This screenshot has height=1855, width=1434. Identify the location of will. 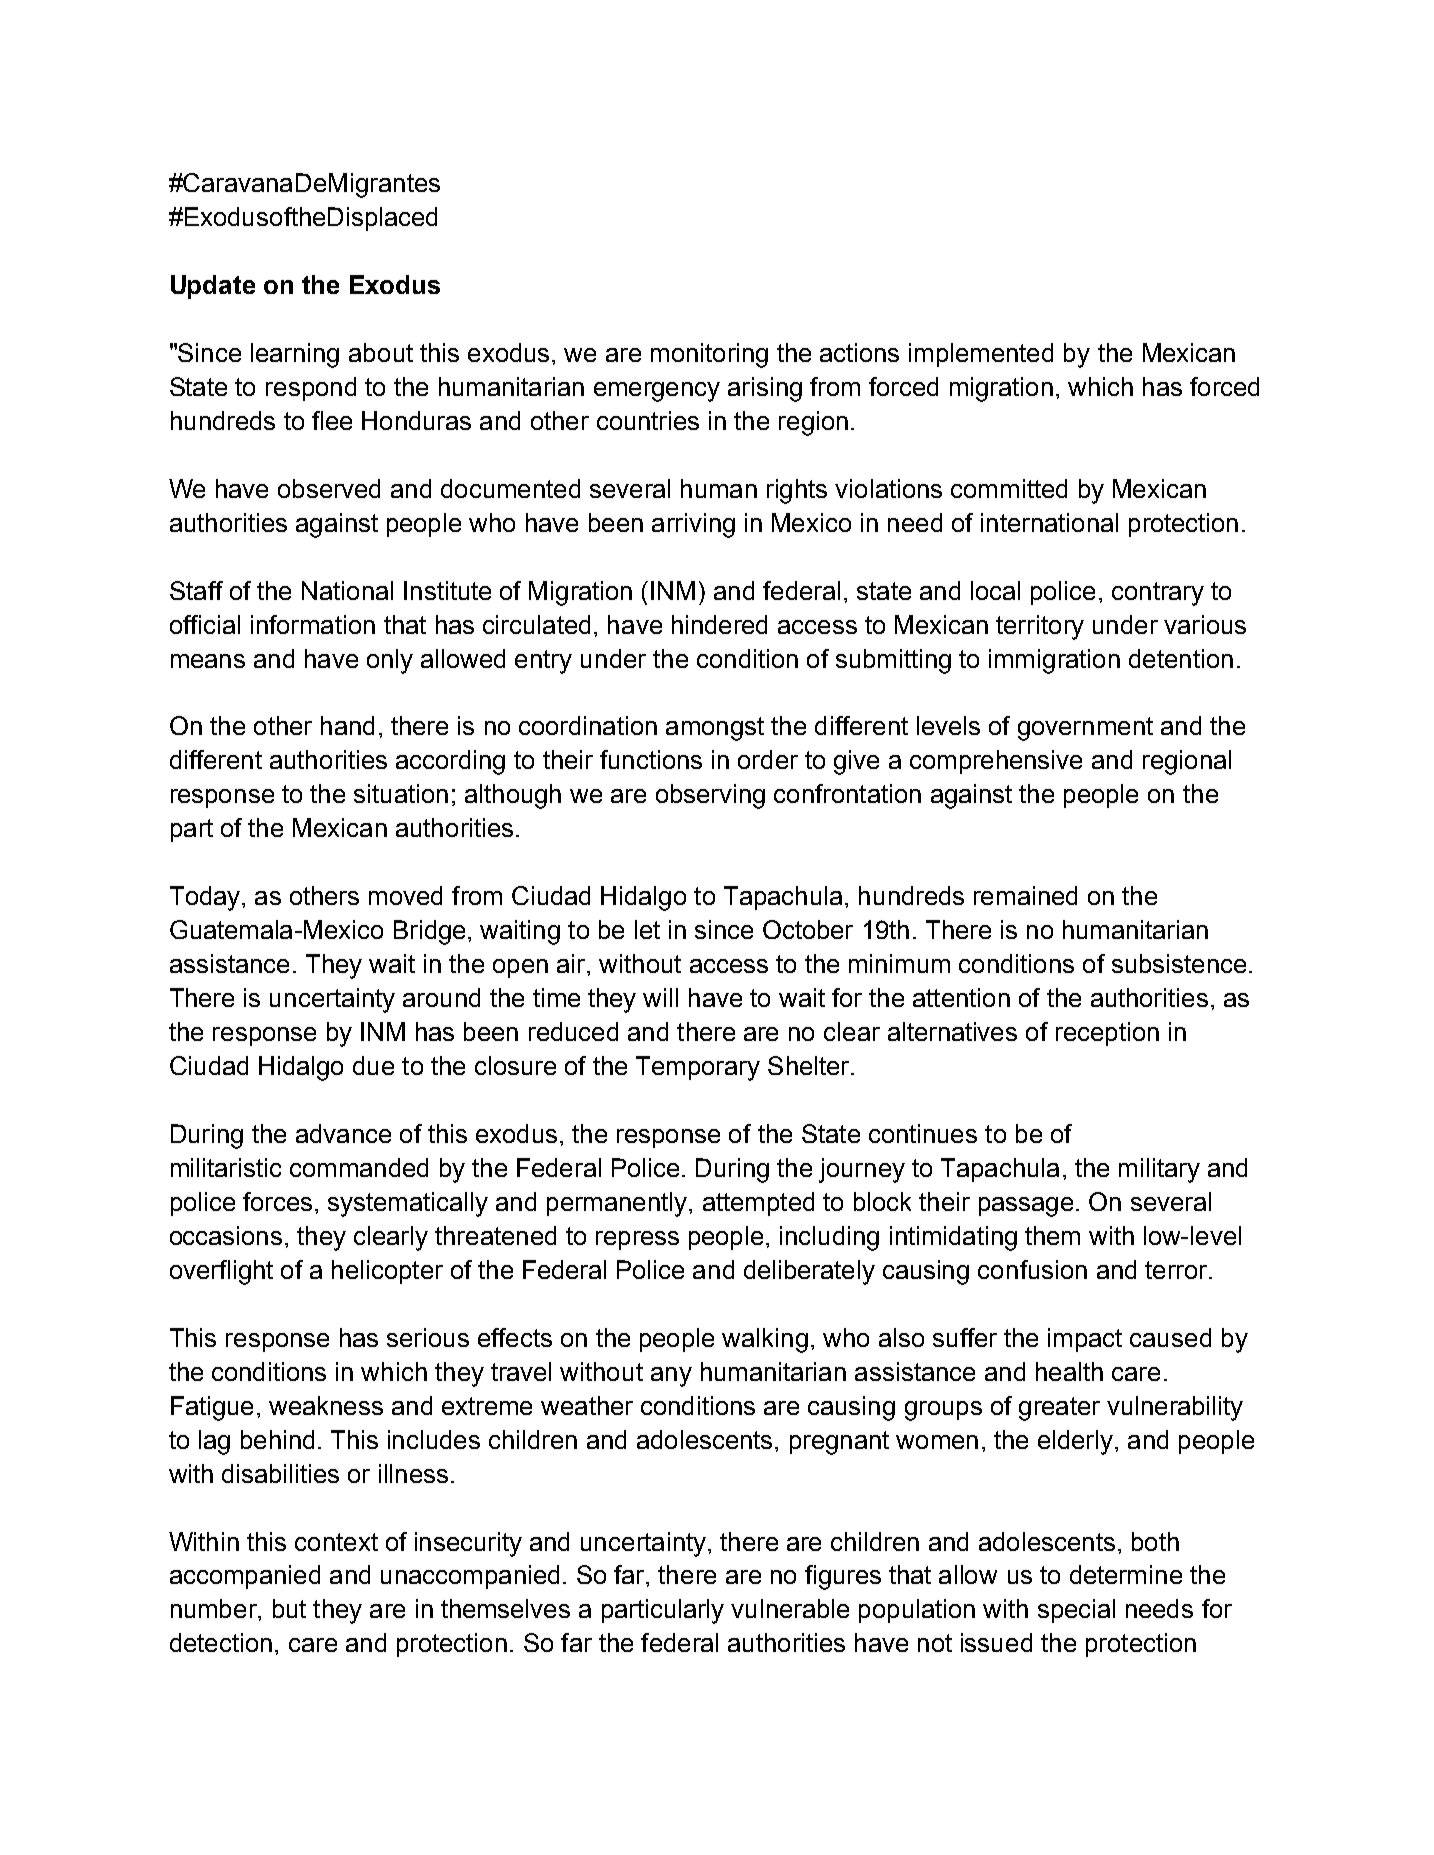
(660, 997).
